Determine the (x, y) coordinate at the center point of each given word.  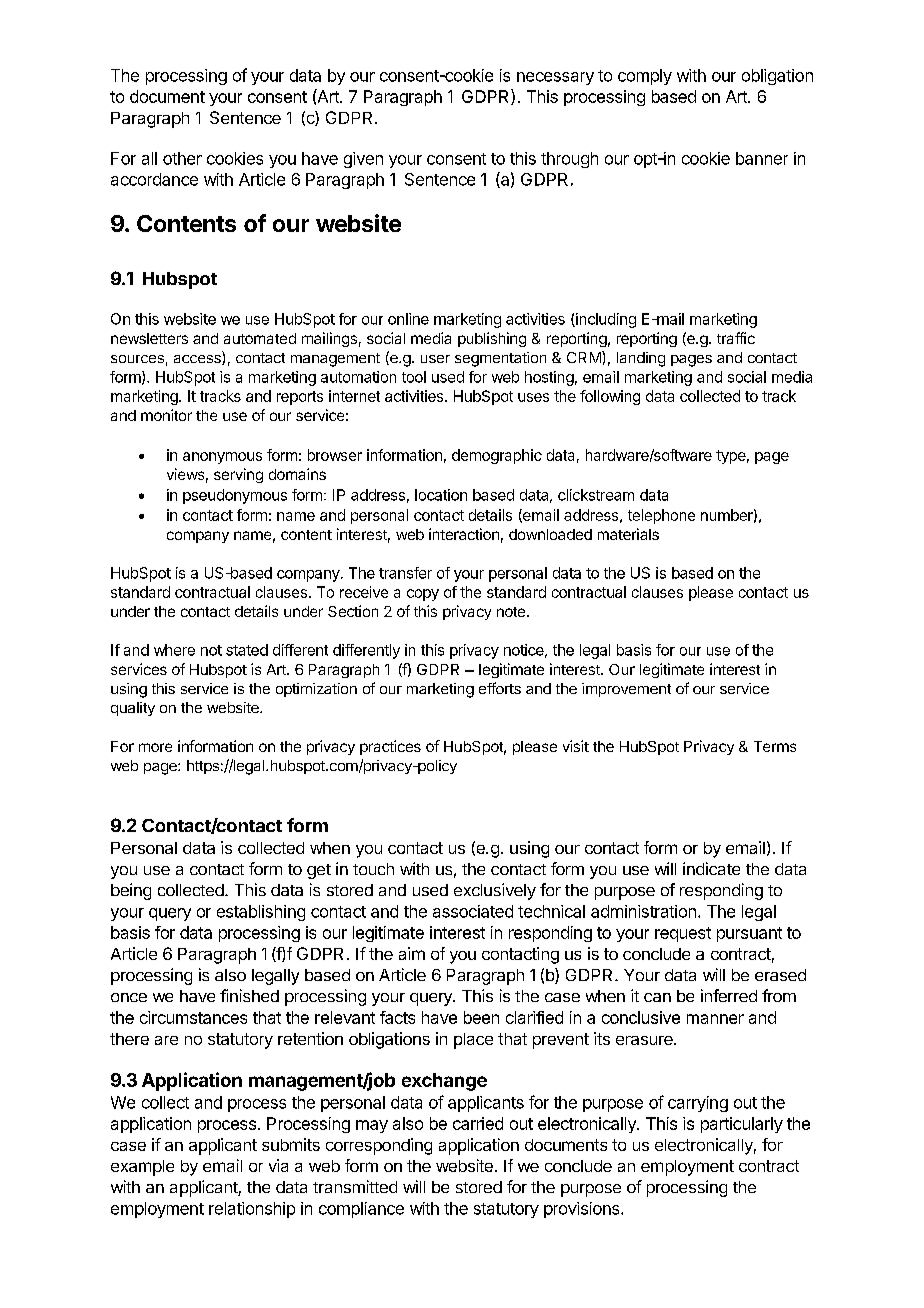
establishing (261, 913)
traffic (736, 338)
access (198, 360)
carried (478, 1123)
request (683, 934)
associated (473, 911)
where (174, 650)
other (182, 158)
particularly (742, 1125)
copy (423, 595)
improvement (626, 690)
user (435, 359)
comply (645, 77)
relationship (252, 1210)
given (363, 160)
